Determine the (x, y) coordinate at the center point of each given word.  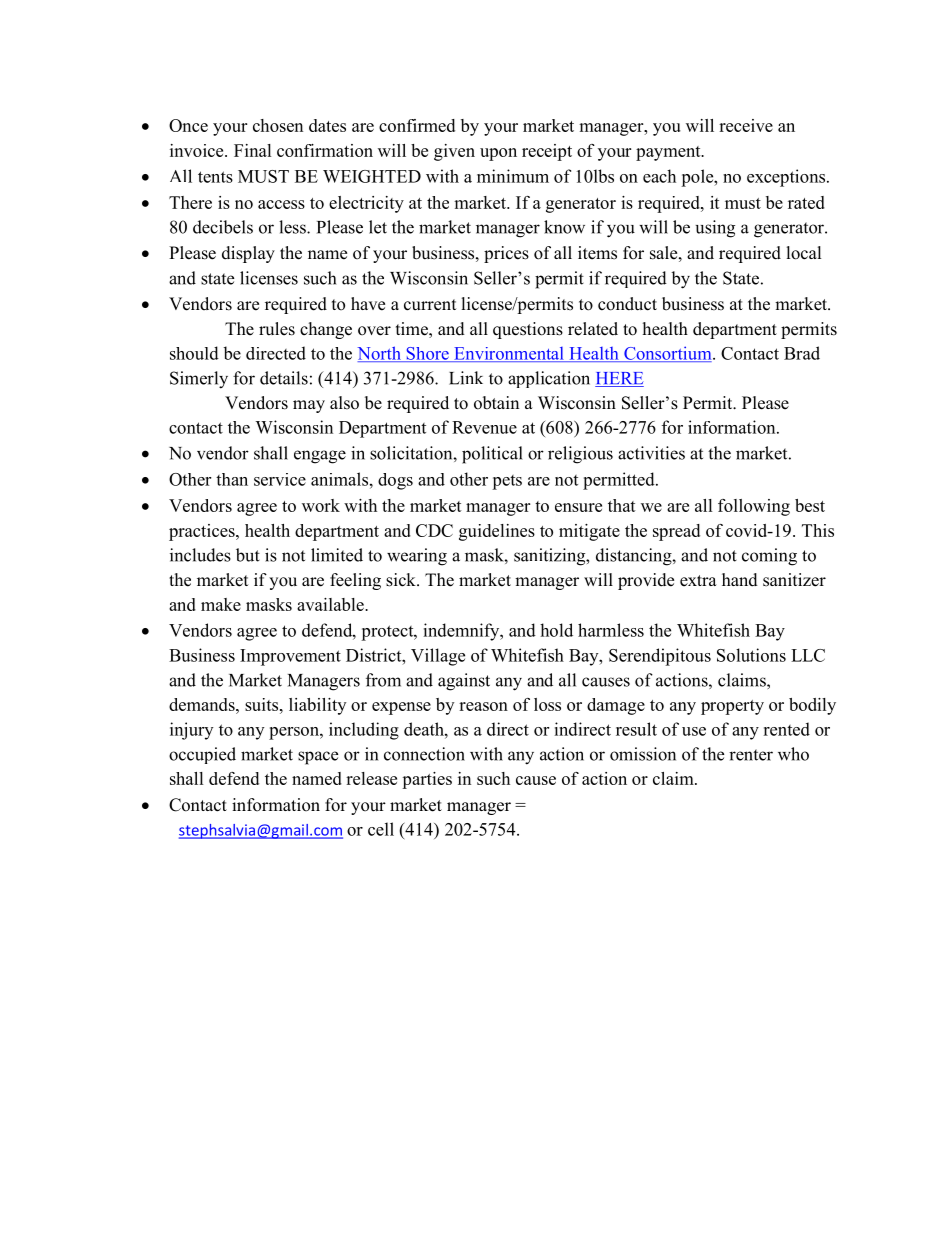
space (318, 758)
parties (427, 780)
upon (498, 154)
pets (507, 482)
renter (751, 755)
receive (746, 125)
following (754, 507)
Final (253, 150)
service (280, 479)
